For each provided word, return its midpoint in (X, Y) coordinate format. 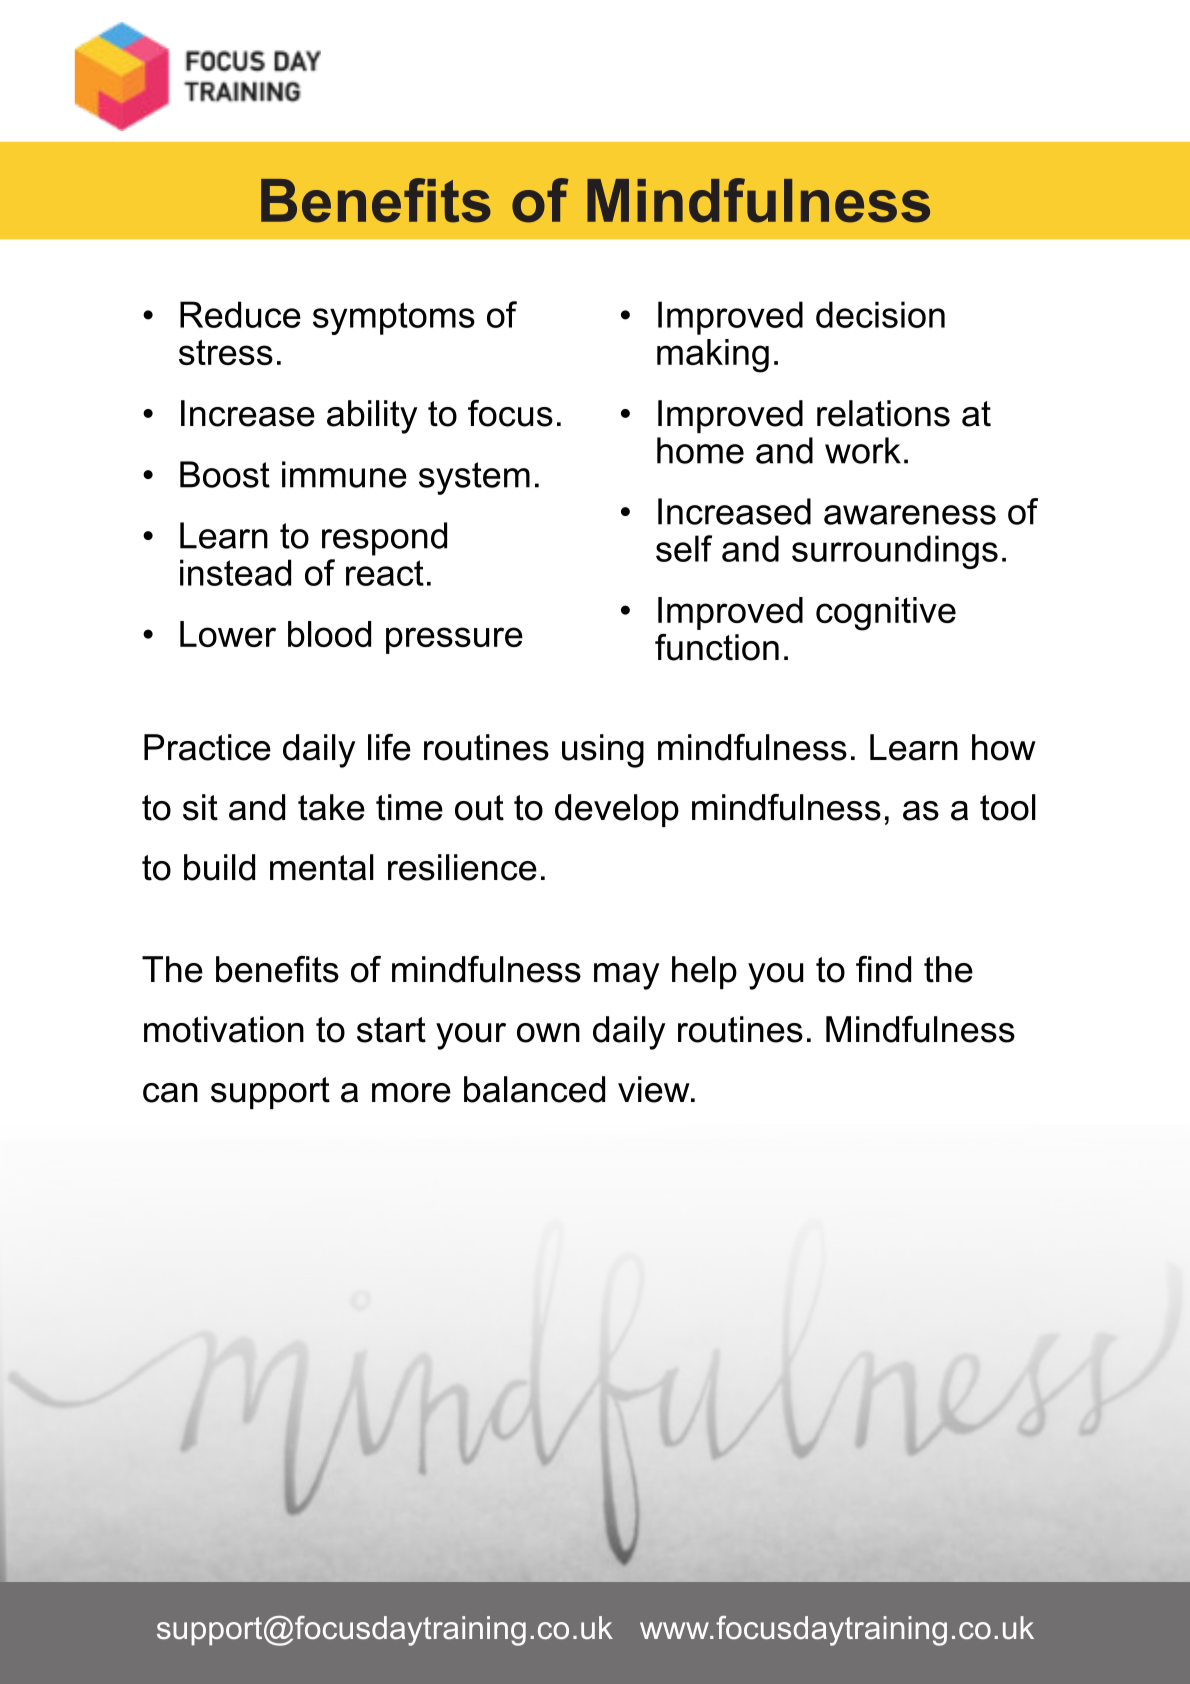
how (1004, 747)
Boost (225, 474)
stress (226, 352)
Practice (207, 747)
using (603, 751)
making (713, 356)
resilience (462, 867)
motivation (224, 1029)
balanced (534, 1089)
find (883, 969)
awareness (910, 515)
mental (322, 867)
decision (880, 314)
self (684, 548)
